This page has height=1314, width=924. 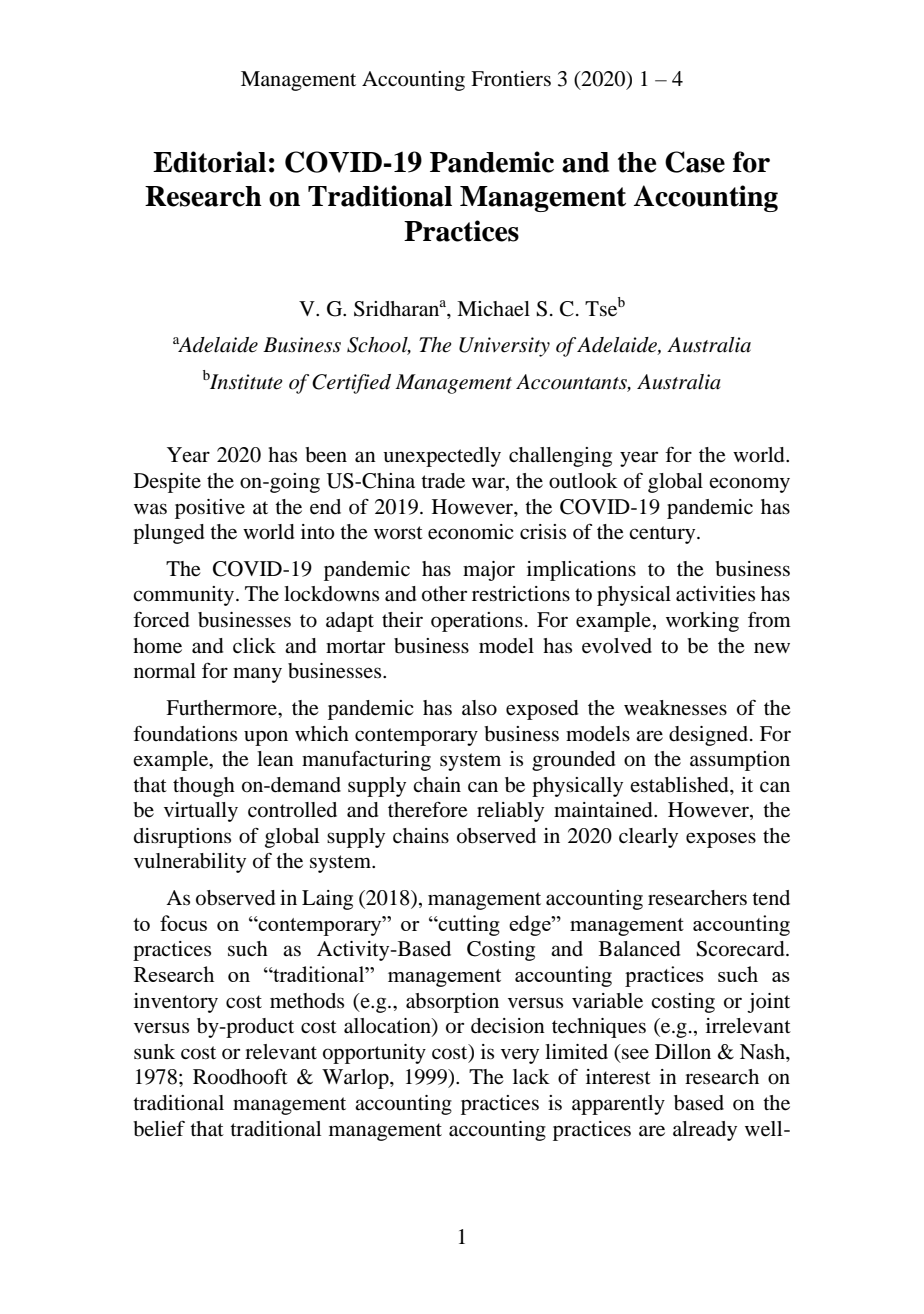 What do you see at coordinates (159, 1128) in the page?
I see `belief` at bounding box center [159, 1128].
